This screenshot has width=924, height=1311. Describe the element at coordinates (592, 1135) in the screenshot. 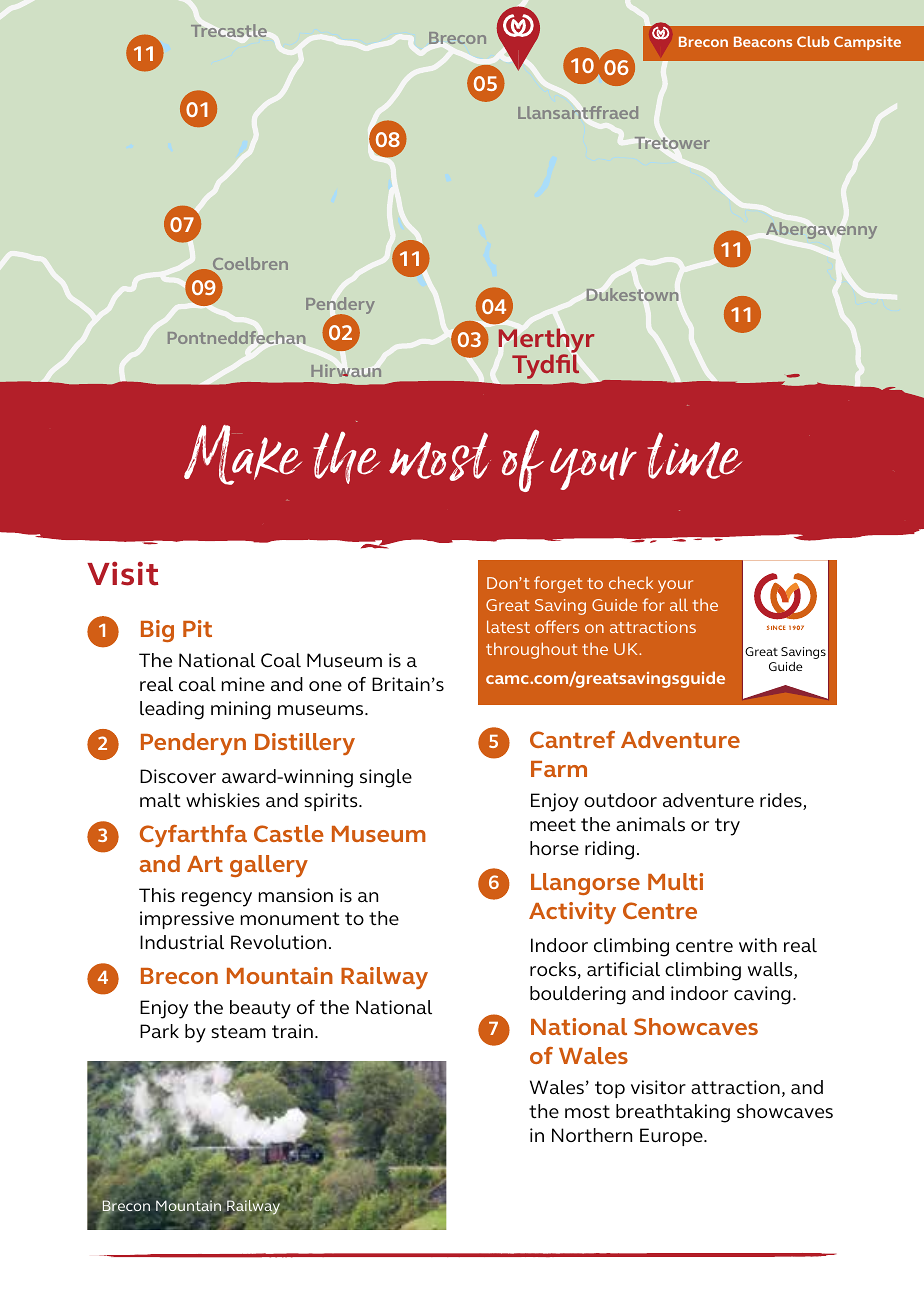

I see `Northern` at that location.
